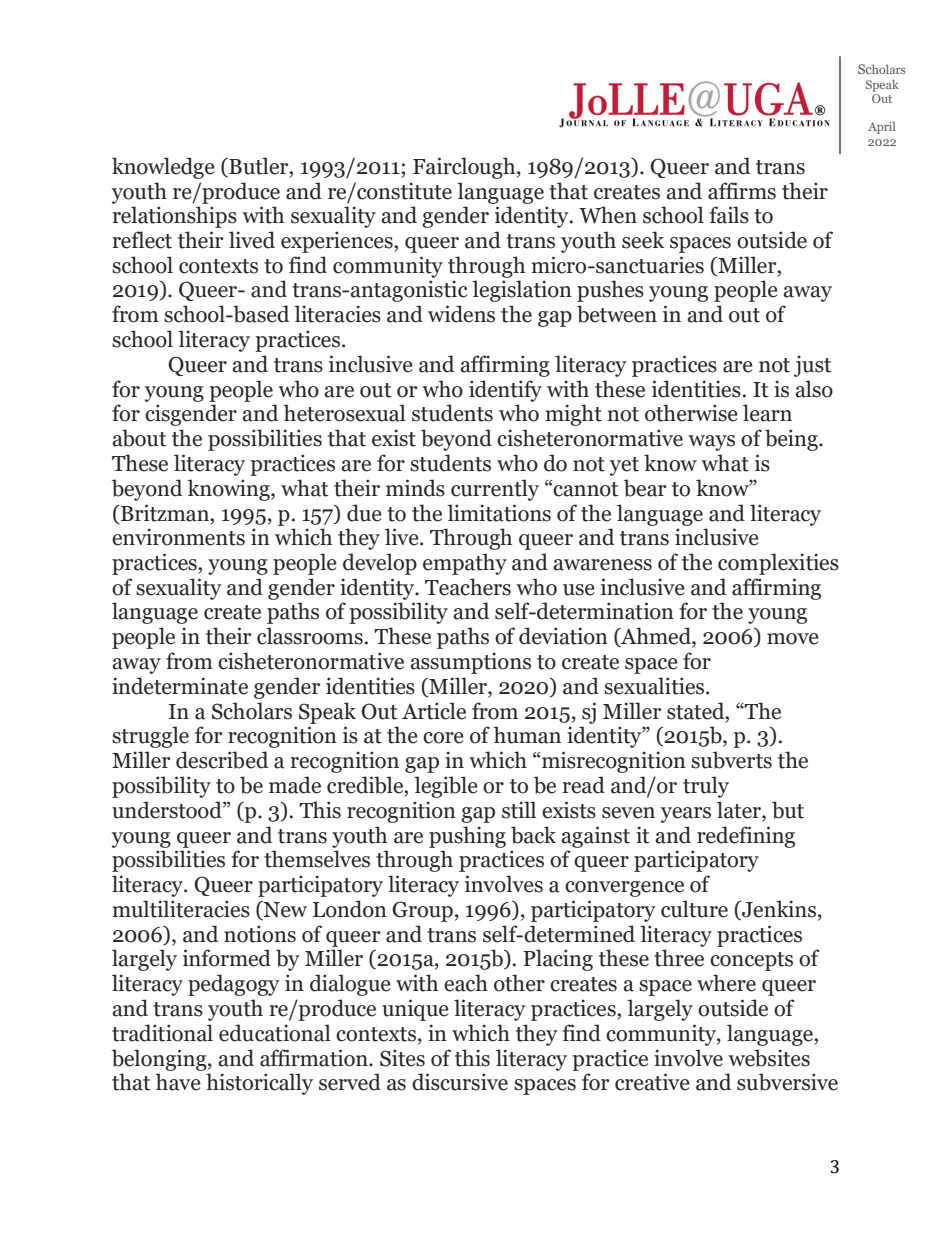 The image size is (952, 1233). What do you see at coordinates (814, 389) in the screenshot?
I see `also` at bounding box center [814, 389].
